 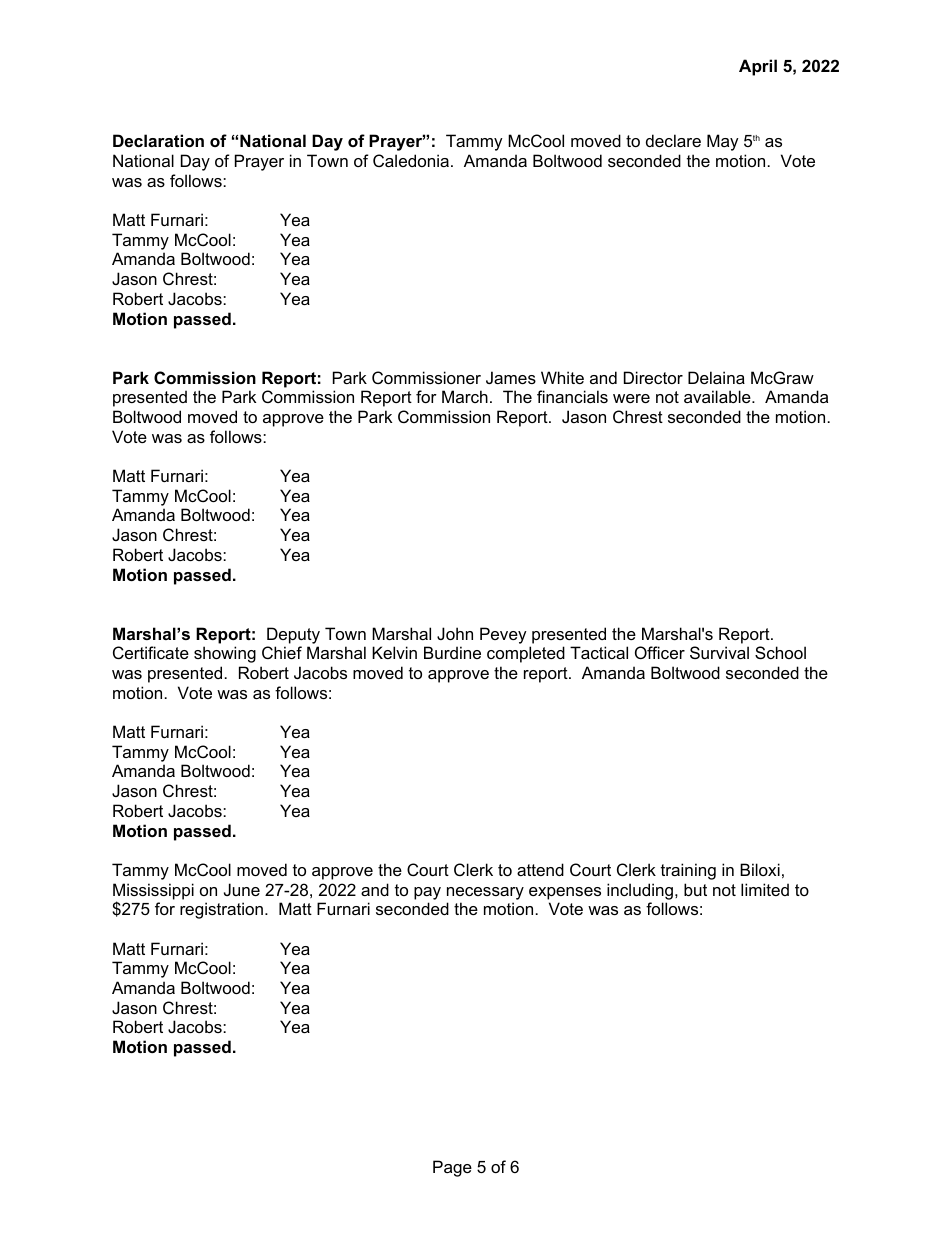 I want to click on Survival, so click(x=719, y=652).
